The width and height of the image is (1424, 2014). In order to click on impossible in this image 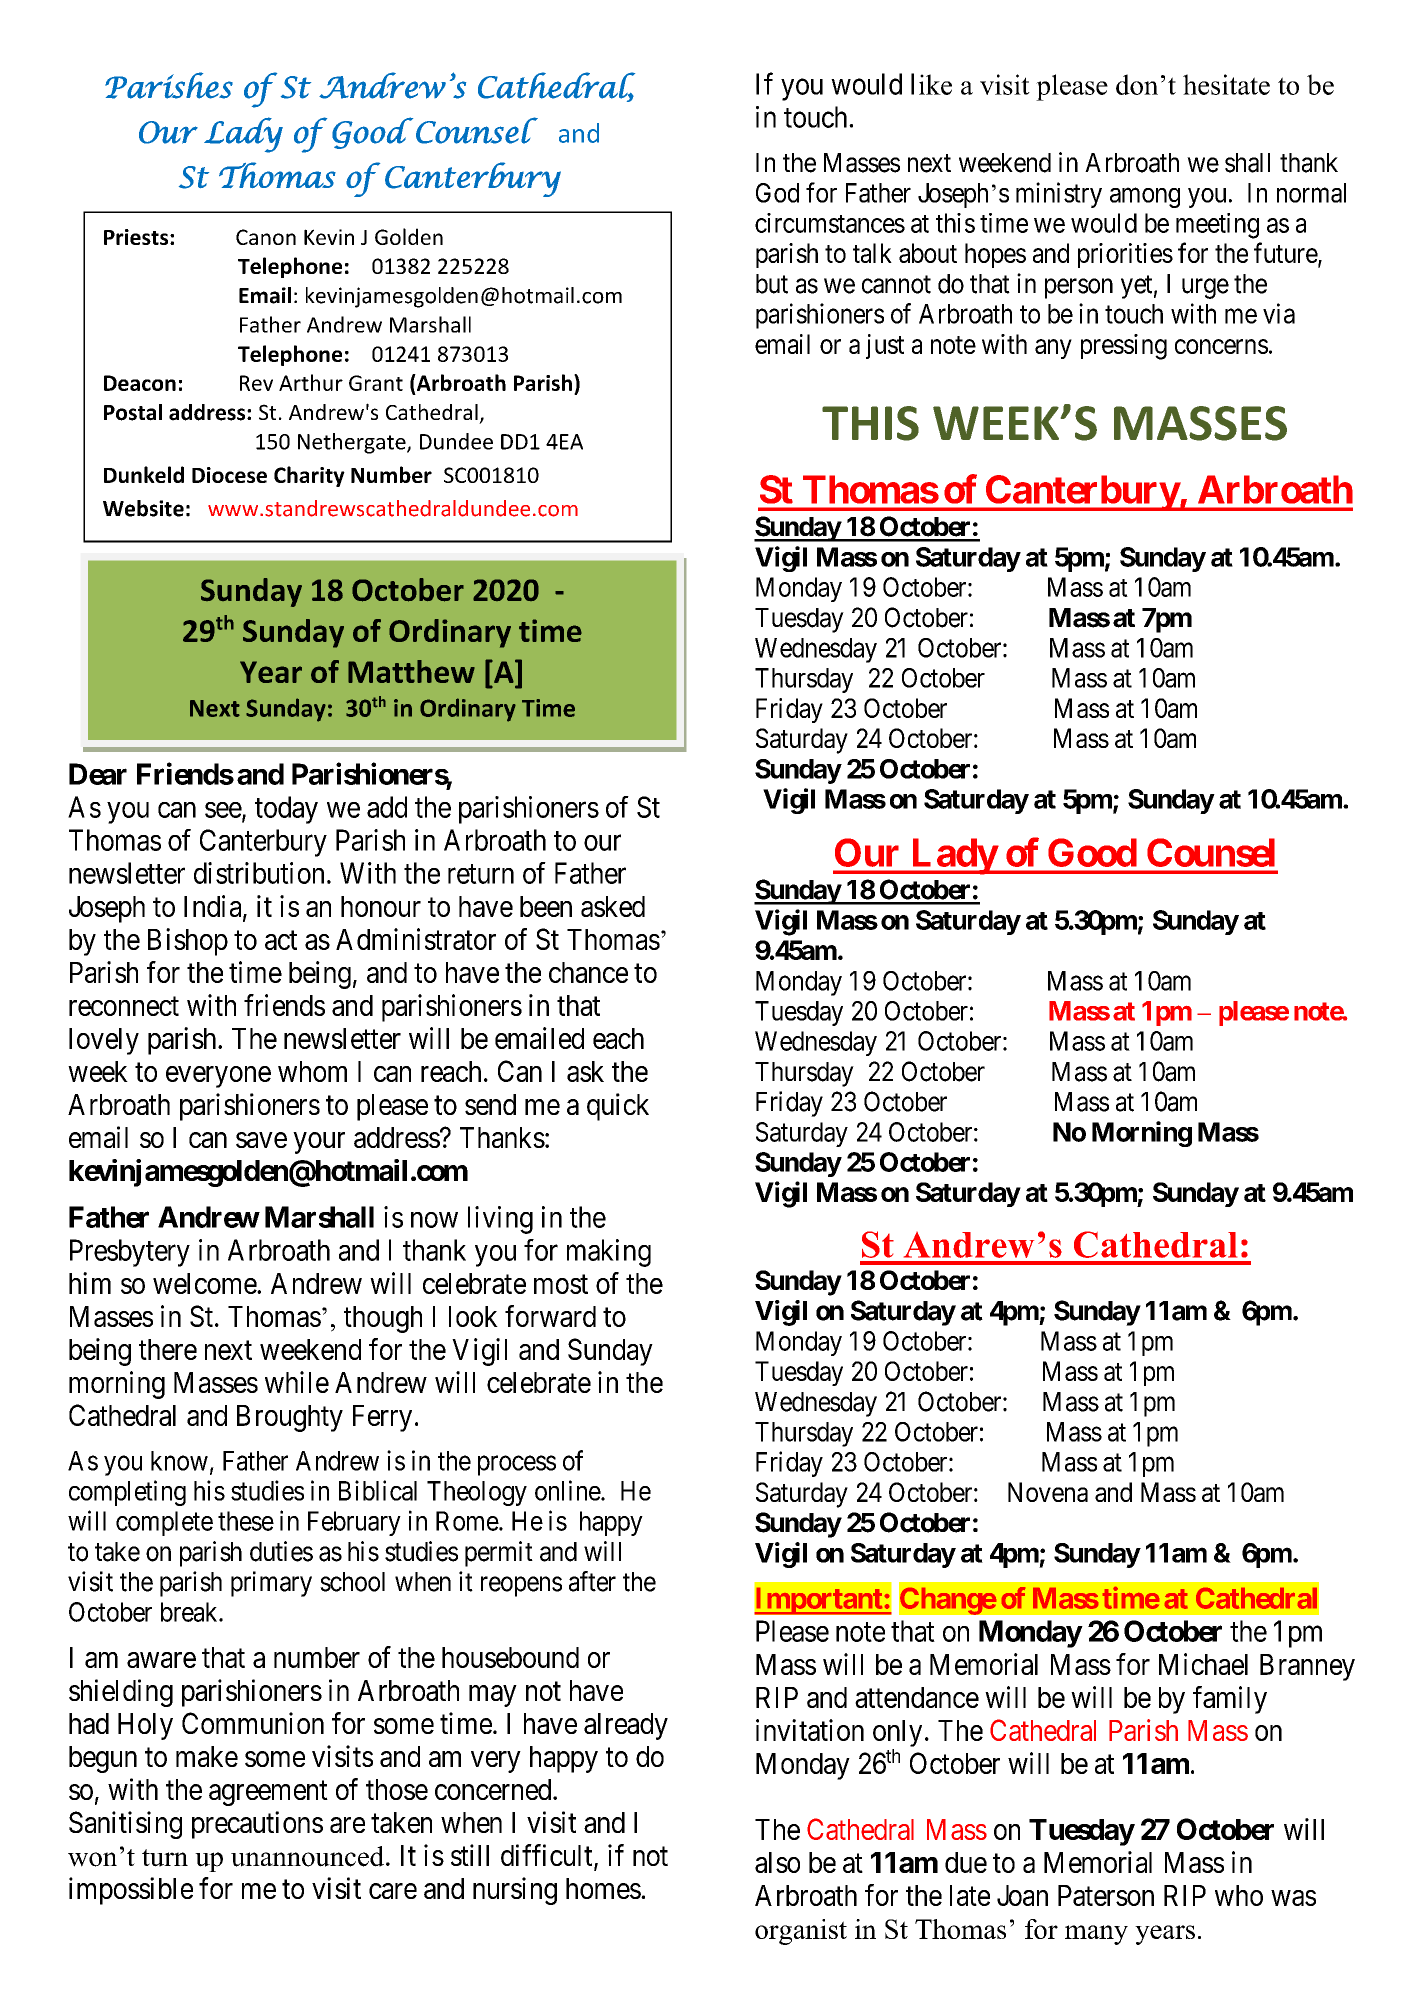, I will do `click(131, 1891)`.
